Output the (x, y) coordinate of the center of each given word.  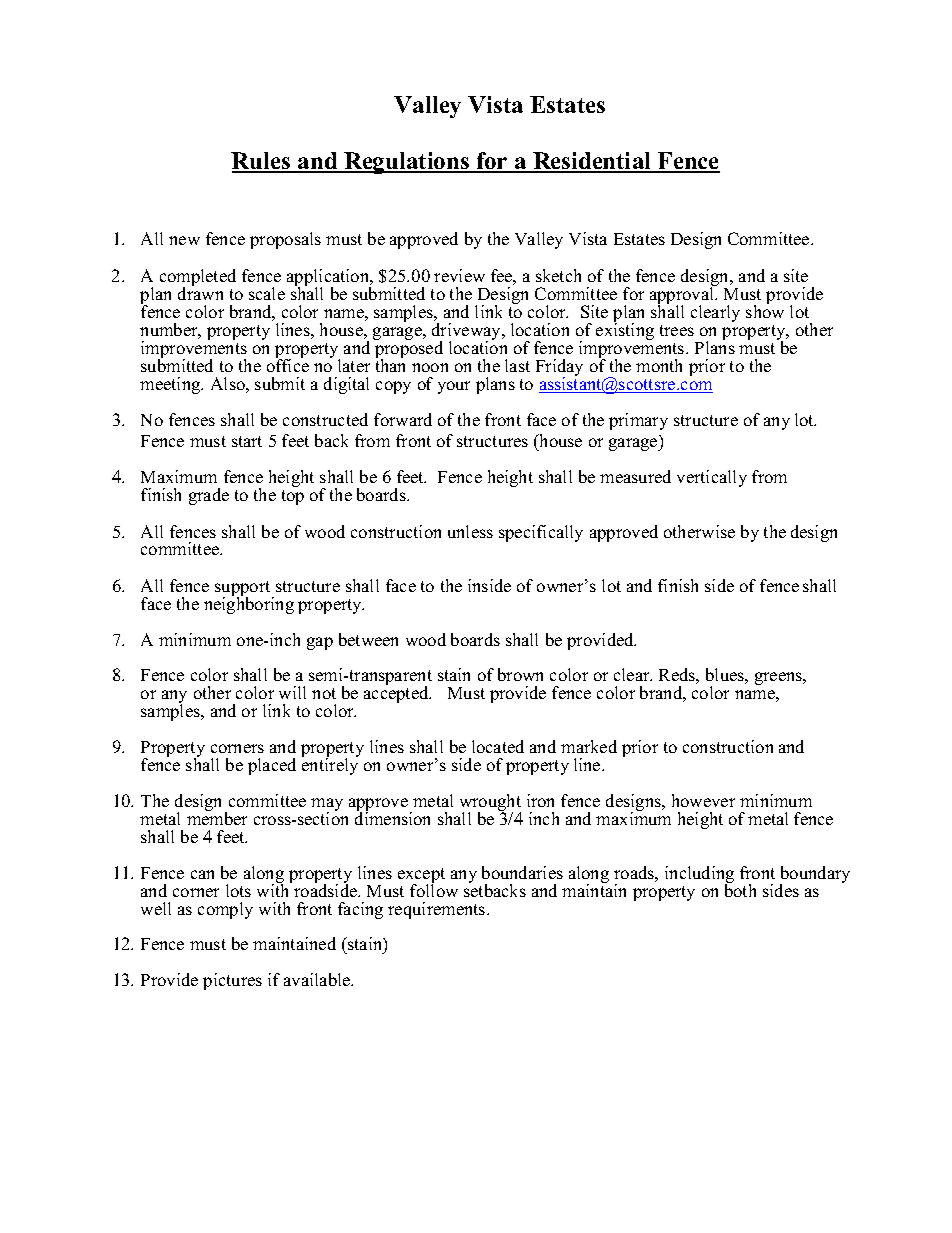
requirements (438, 910)
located (498, 746)
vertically (712, 478)
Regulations (407, 163)
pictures (232, 981)
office (288, 364)
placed (272, 766)
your (454, 387)
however (703, 800)
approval (683, 295)
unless (470, 531)
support (244, 590)
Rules (262, 162)
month (659, 365)
